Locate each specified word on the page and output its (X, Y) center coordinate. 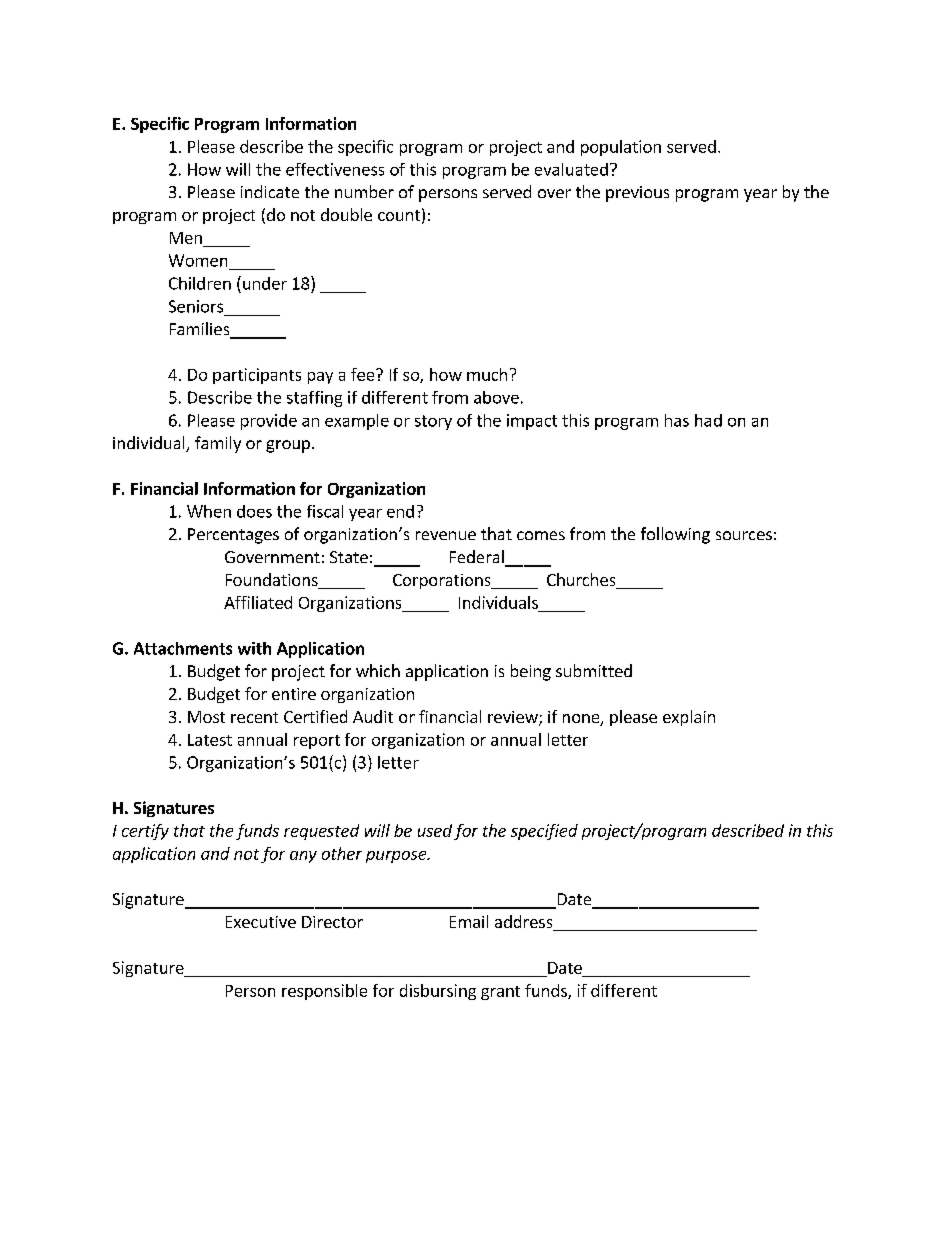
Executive (261, 922)
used (435, 830)
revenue (446, 535)
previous (637, 194)
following (675, 535)
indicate (270, 191)
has (677, 420)
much (487, 374)
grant (500, 993)
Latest (210, 740)
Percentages (233, 536)
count (399, 215)
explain (689, 718)
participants (257, 376)
